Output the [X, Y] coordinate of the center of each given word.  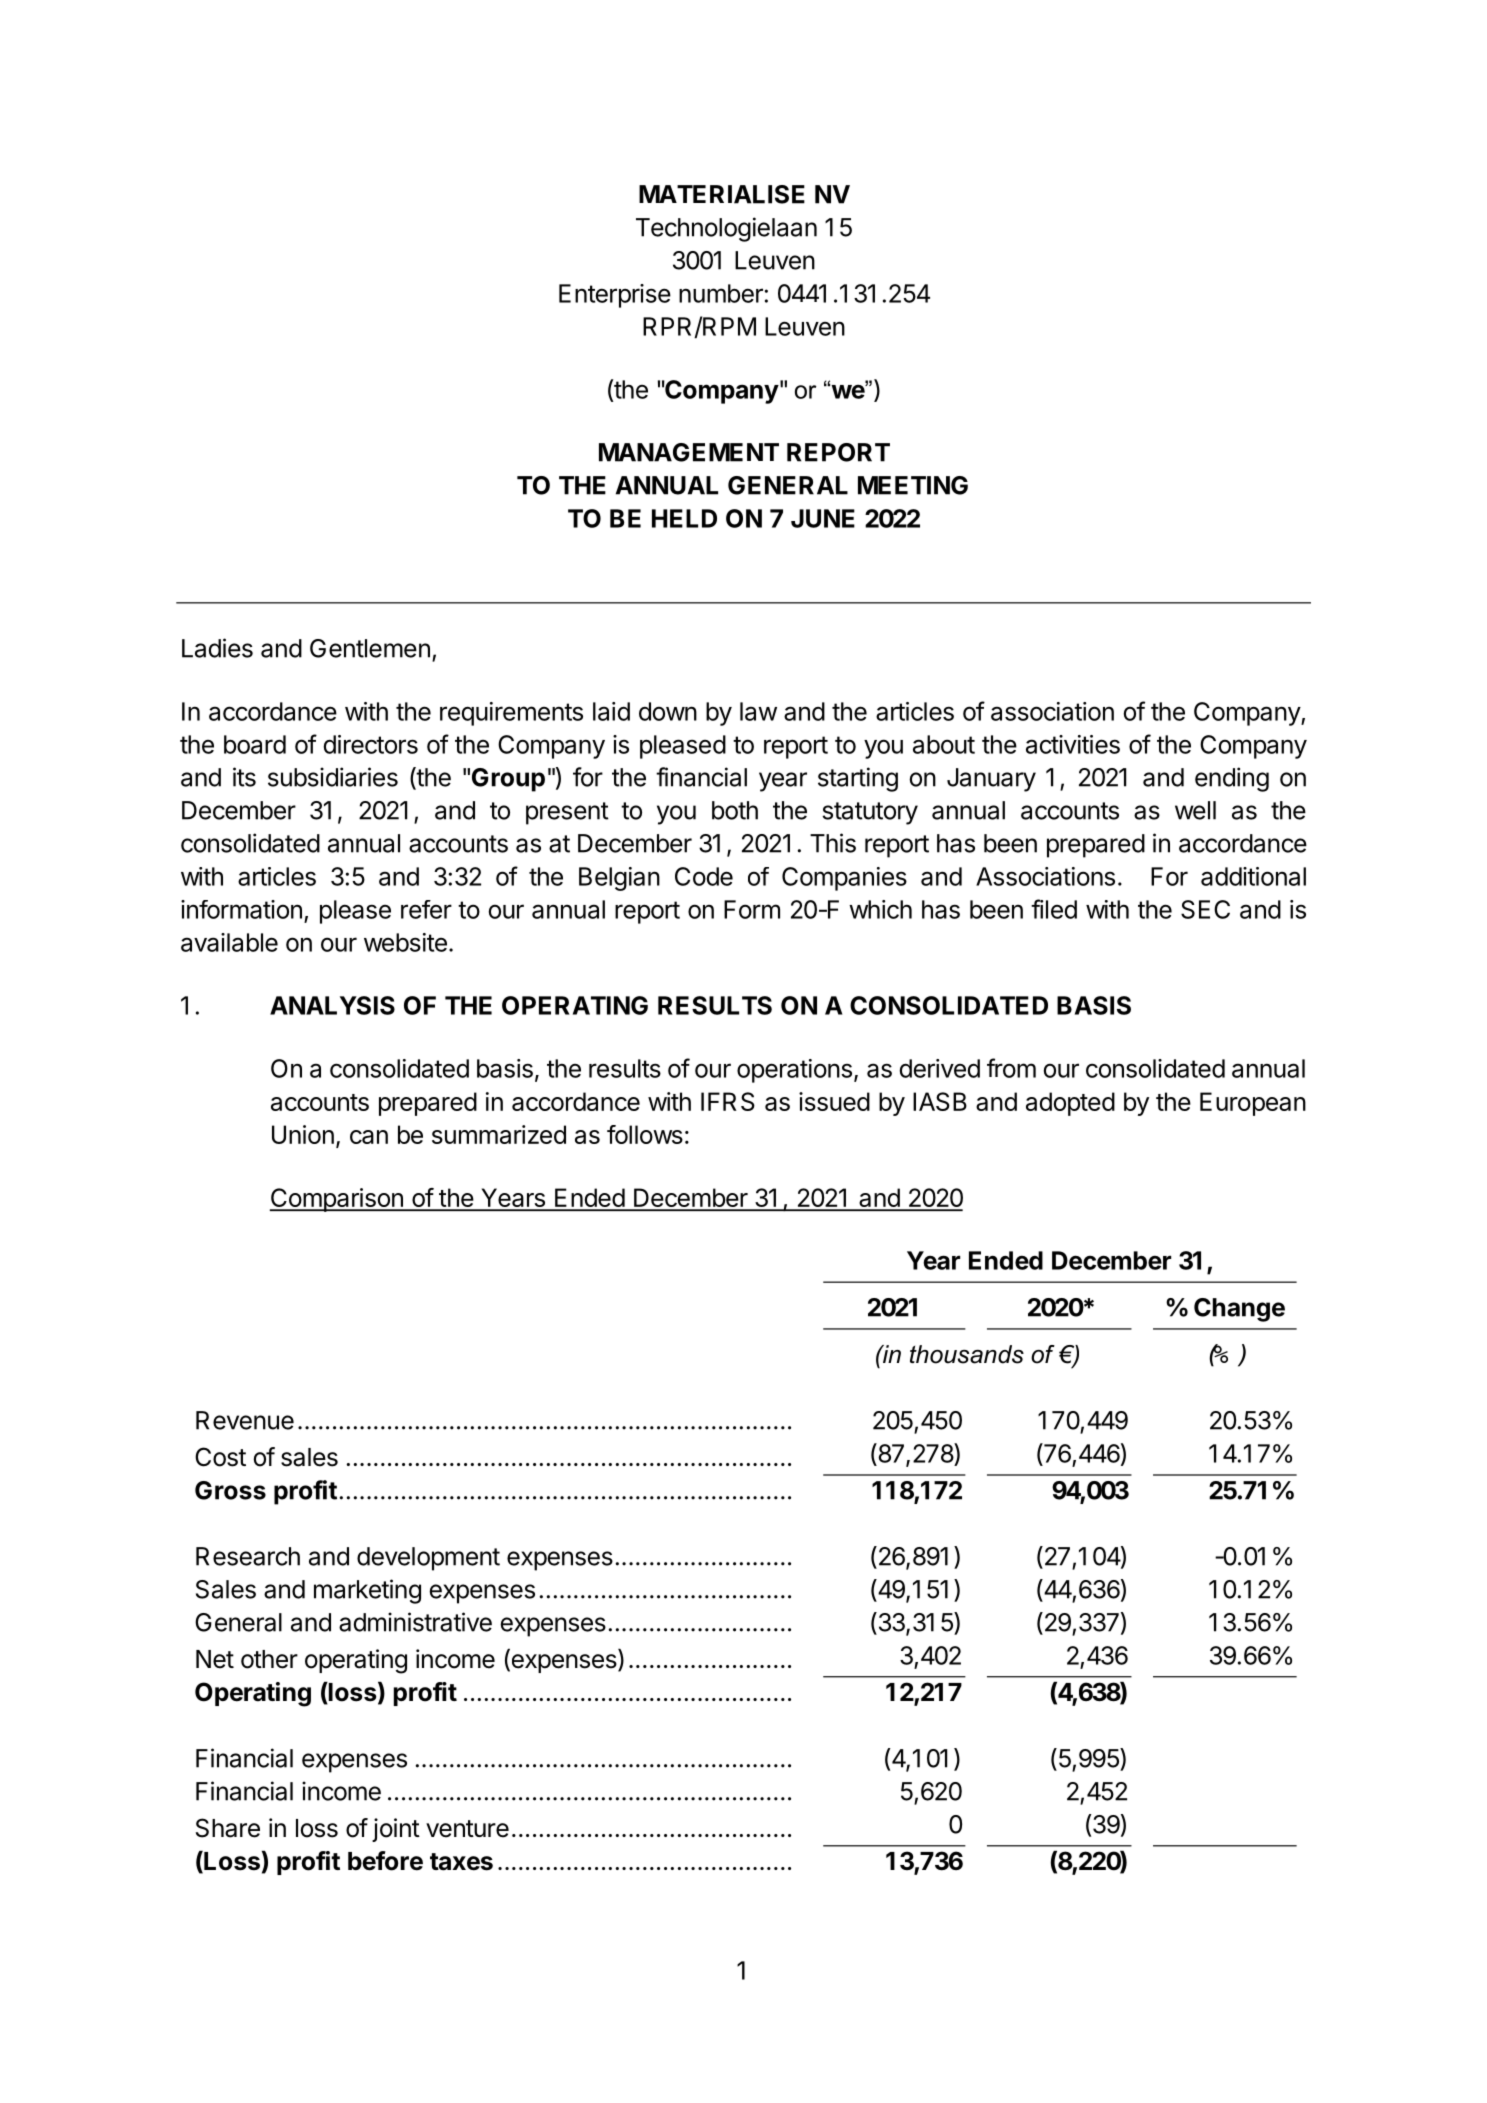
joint [396, 1830]
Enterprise [615, 296]
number [721, 293]
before [385, 1861]
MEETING [913, 485]
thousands [967, 1354]
